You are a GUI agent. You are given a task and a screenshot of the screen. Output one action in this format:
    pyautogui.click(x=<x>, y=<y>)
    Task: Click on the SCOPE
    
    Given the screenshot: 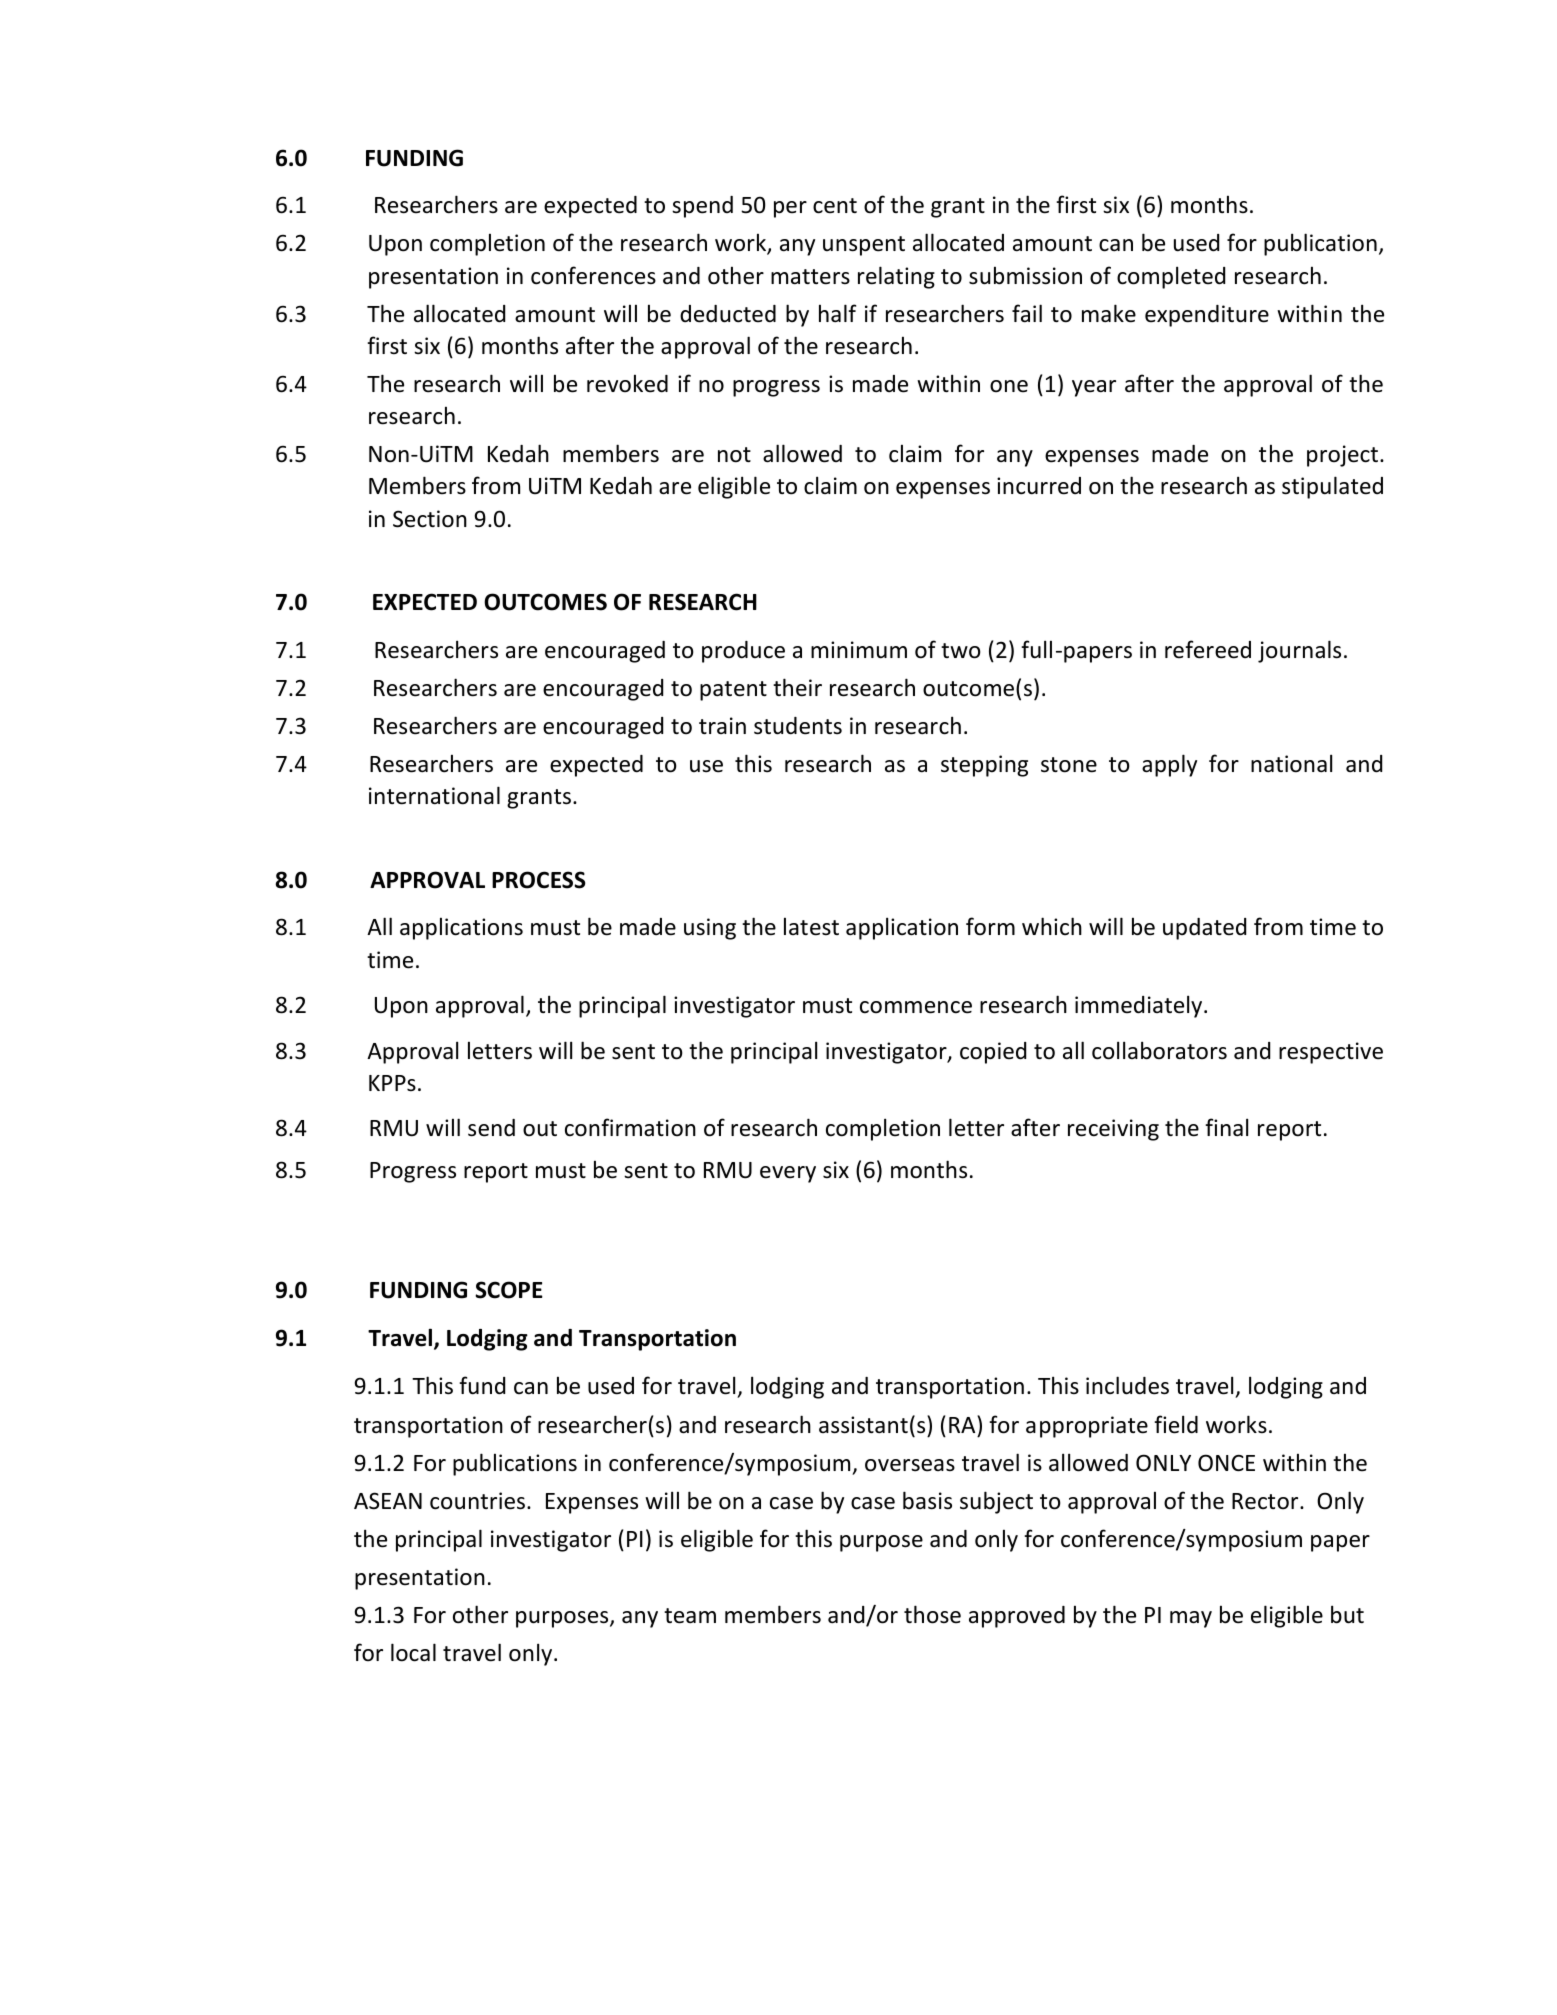 What is the action you would take?
    pyautogui.click(x=509, y=1290)
